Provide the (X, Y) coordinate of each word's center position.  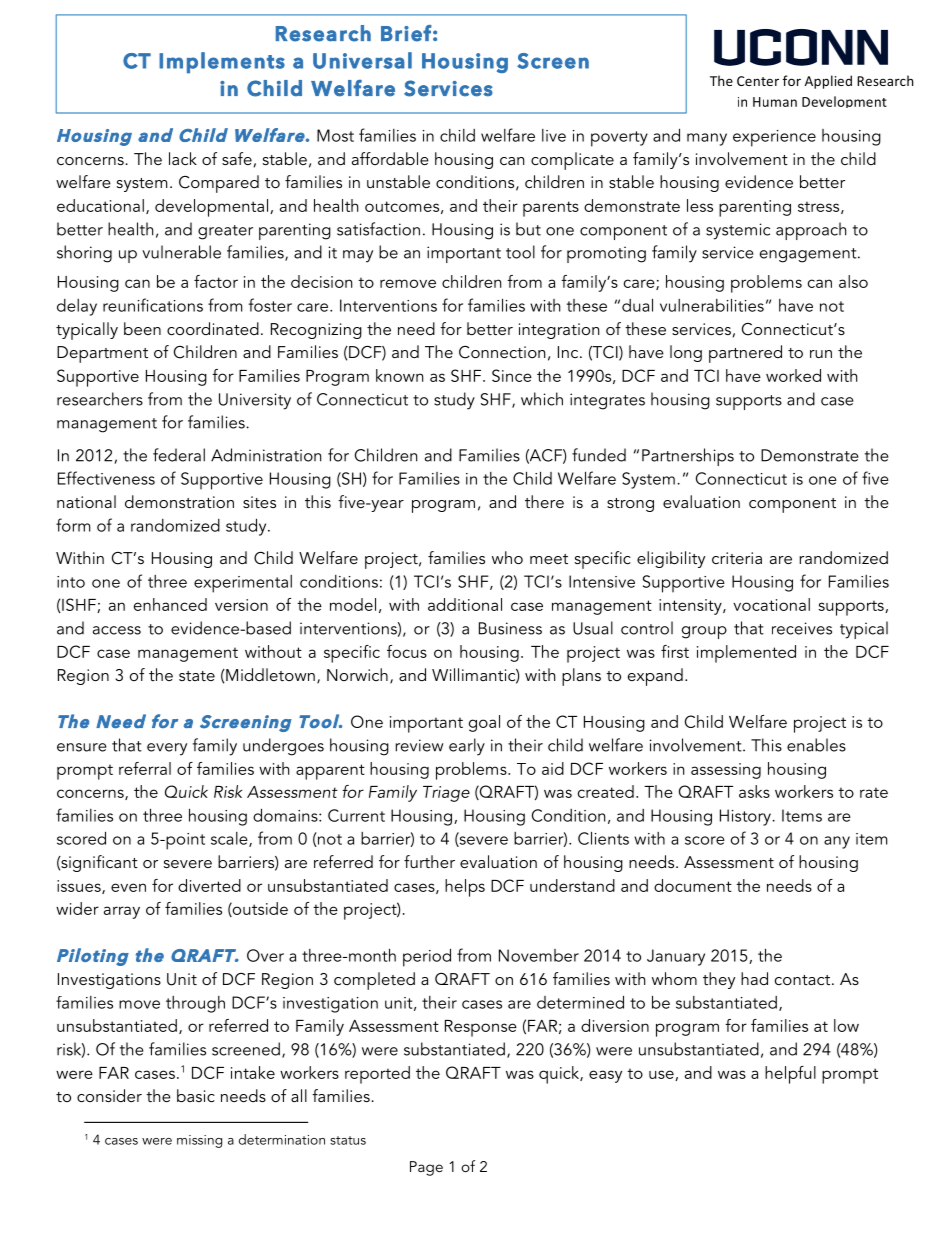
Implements (222, 62)
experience (774, 138)
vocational (771, 604)
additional (465, 604)
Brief (406, 33)
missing (199, 1141)
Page (426, 1168)
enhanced (170, 604)
